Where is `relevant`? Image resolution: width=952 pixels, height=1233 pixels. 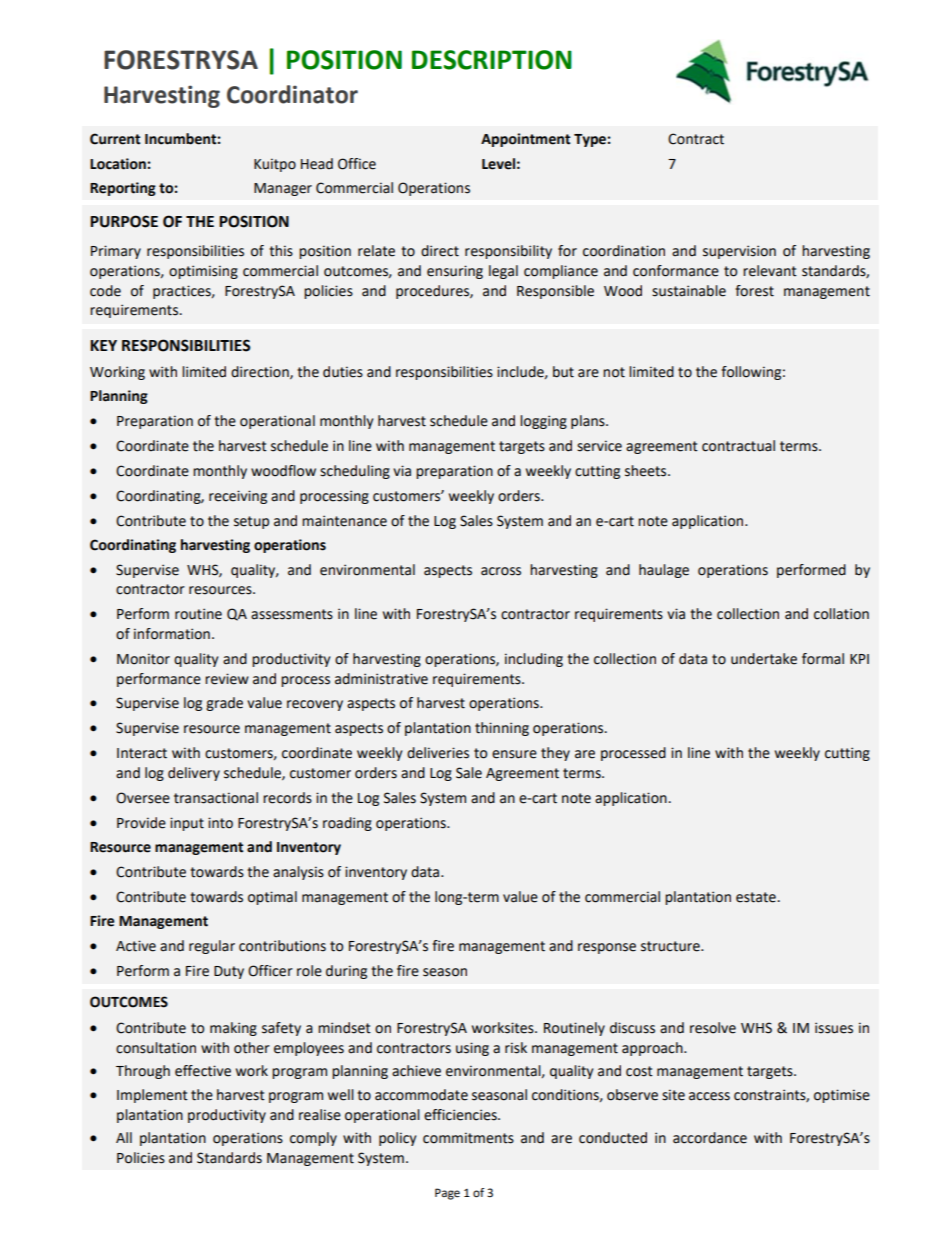 relevant is located at coordinates (770, 271).
